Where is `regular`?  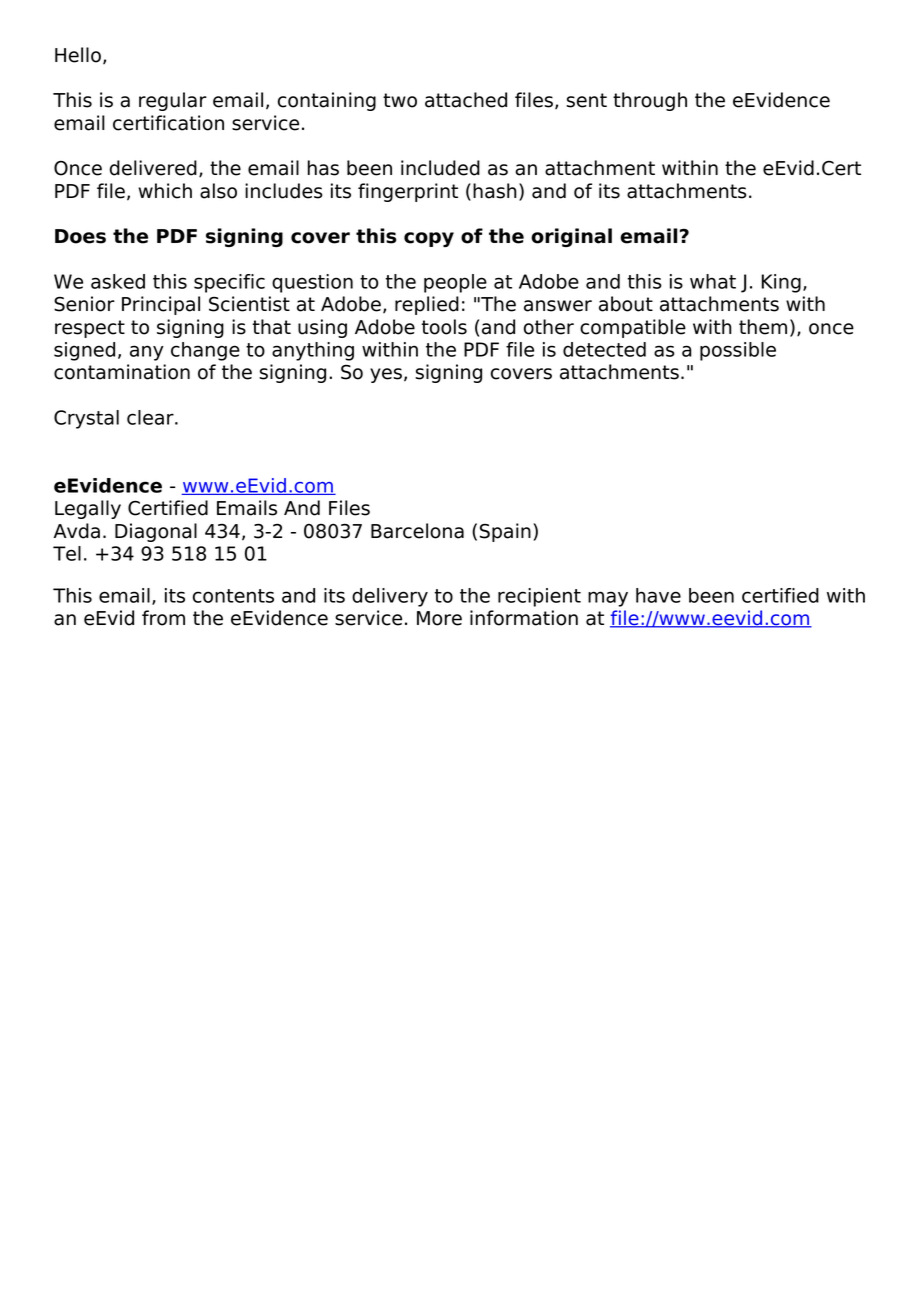
regular is located at coordinates (173, 101).
